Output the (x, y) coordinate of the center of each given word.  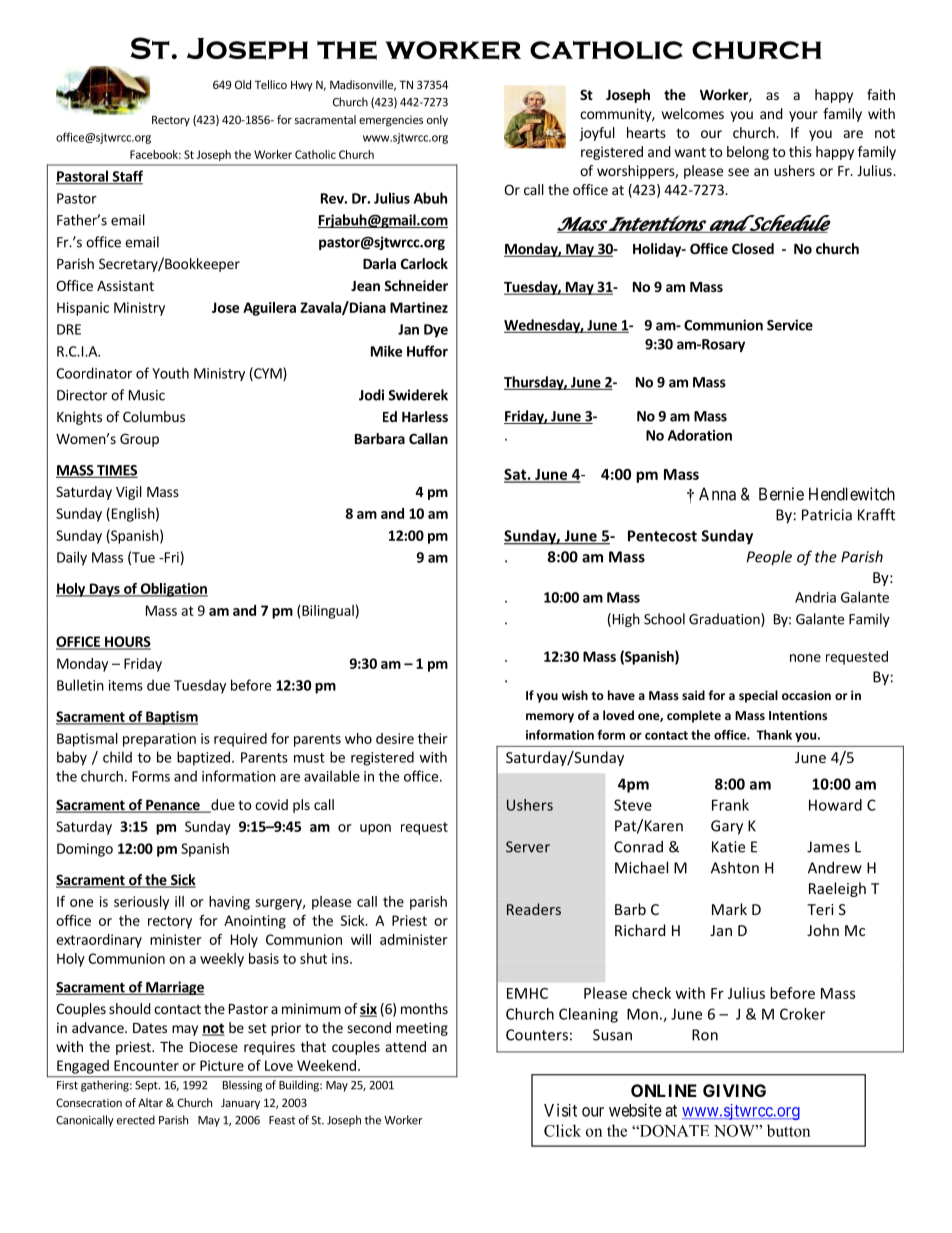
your (803, 116)
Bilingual (328, 612)
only (437, 121)
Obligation (173, 590)
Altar (150, 1102)
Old (243, 84)
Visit (560, 1110)
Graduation (725, 620)
